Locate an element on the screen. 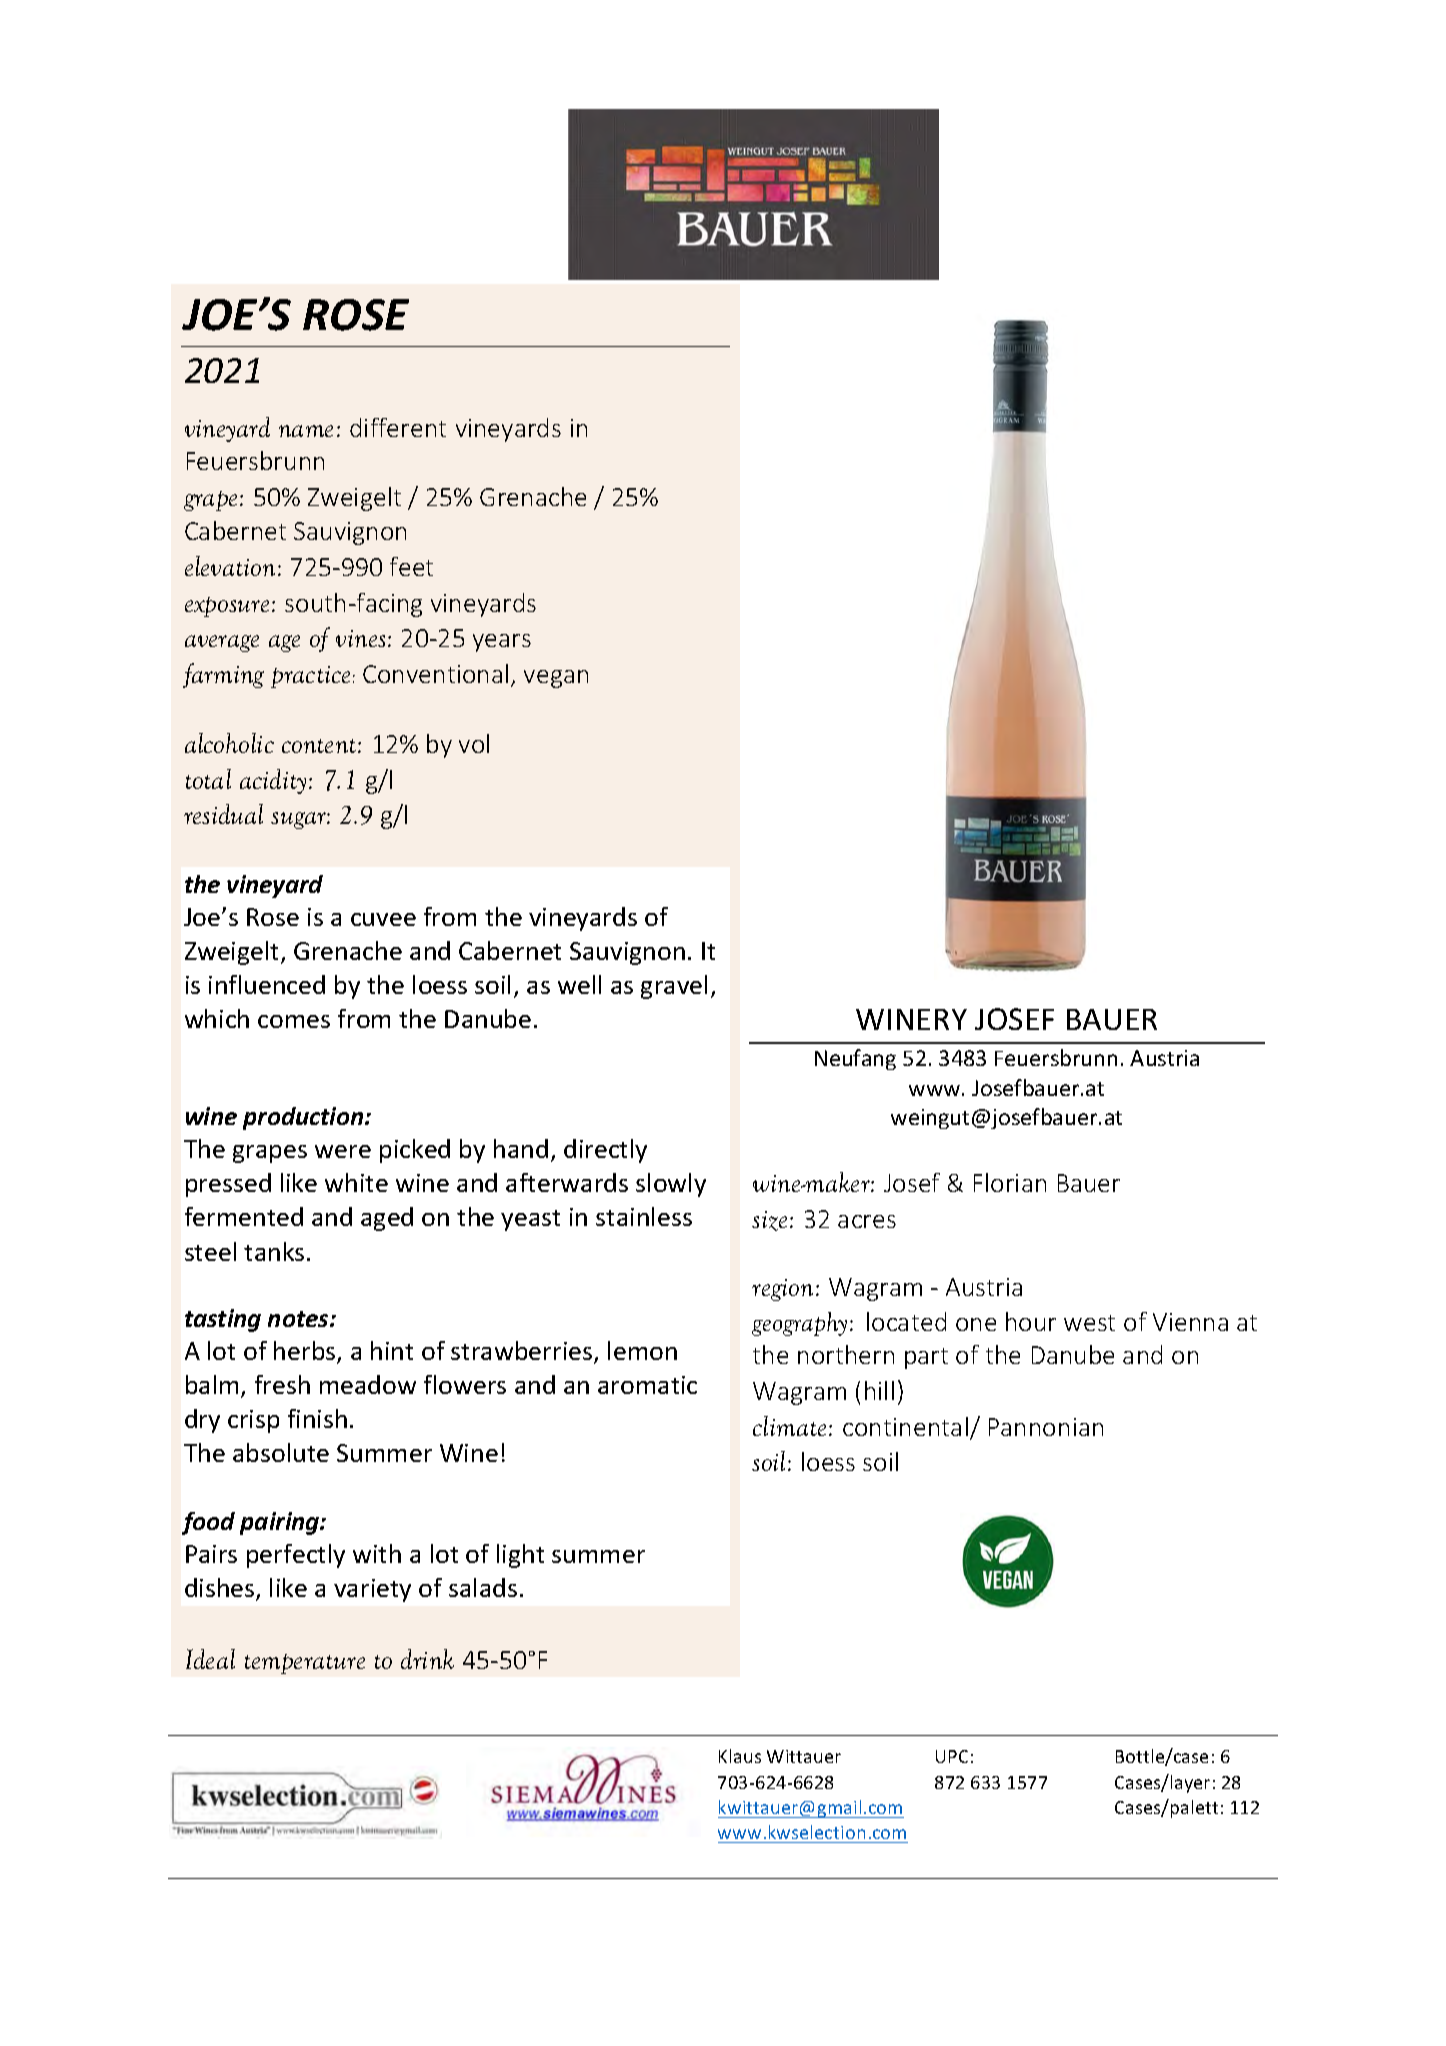  directly is located at coordinates (605, 1151).
